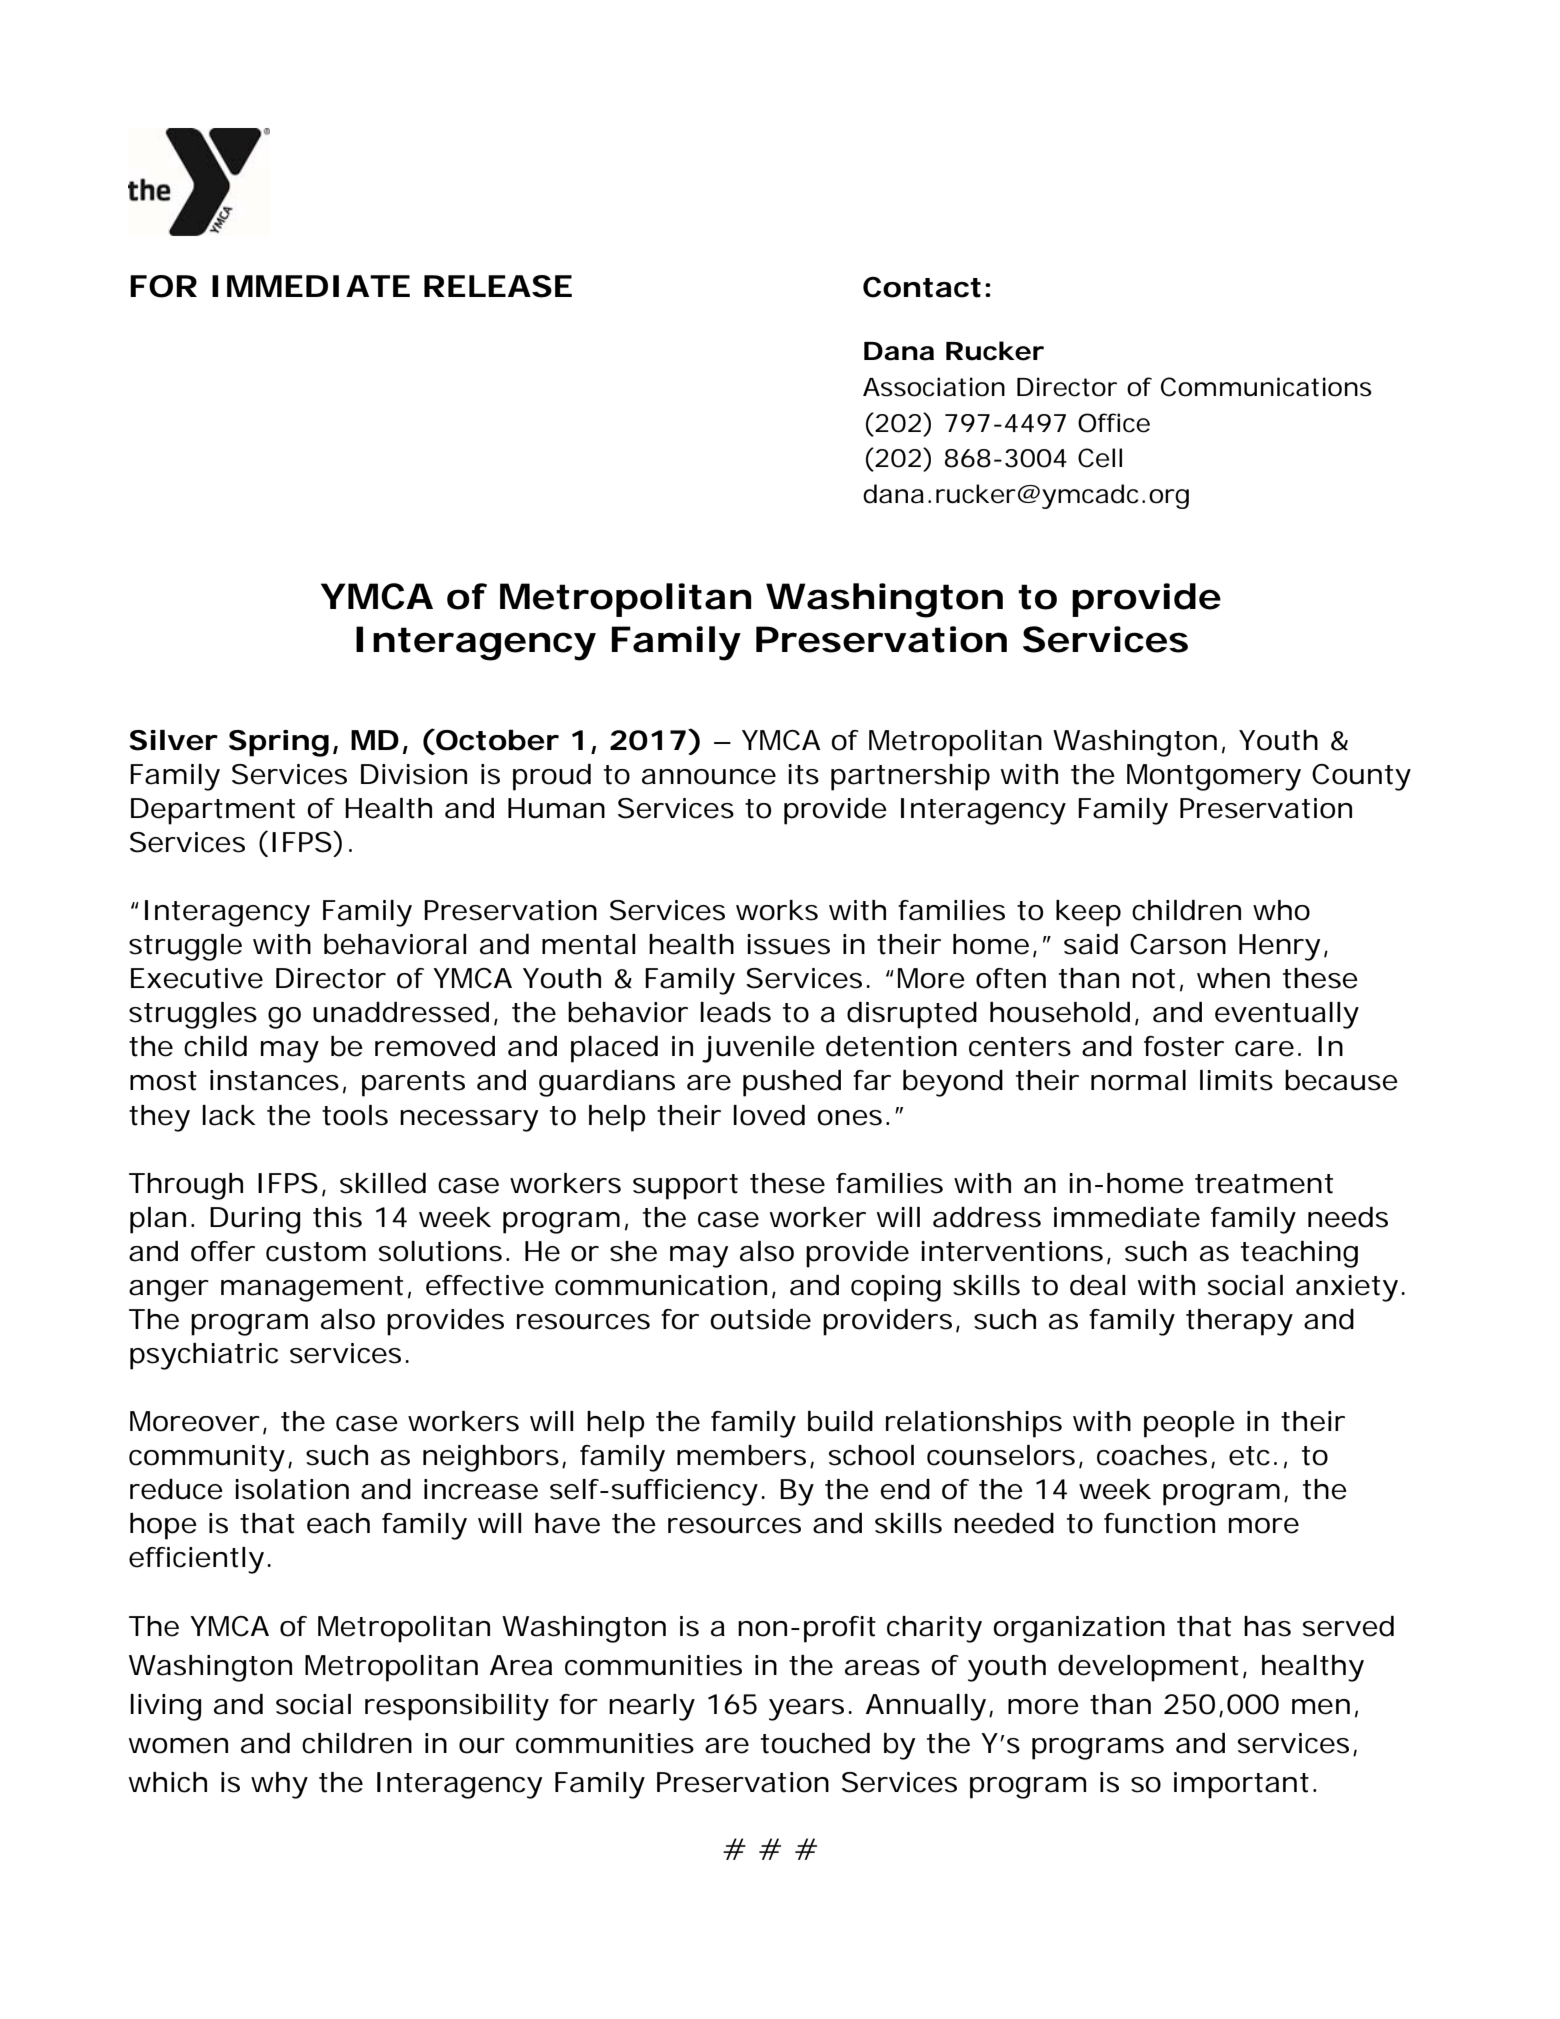  What do you see at coordinates (1249, 1456) in the document?
I see `etc` at bounding box center [1249, 1456].
